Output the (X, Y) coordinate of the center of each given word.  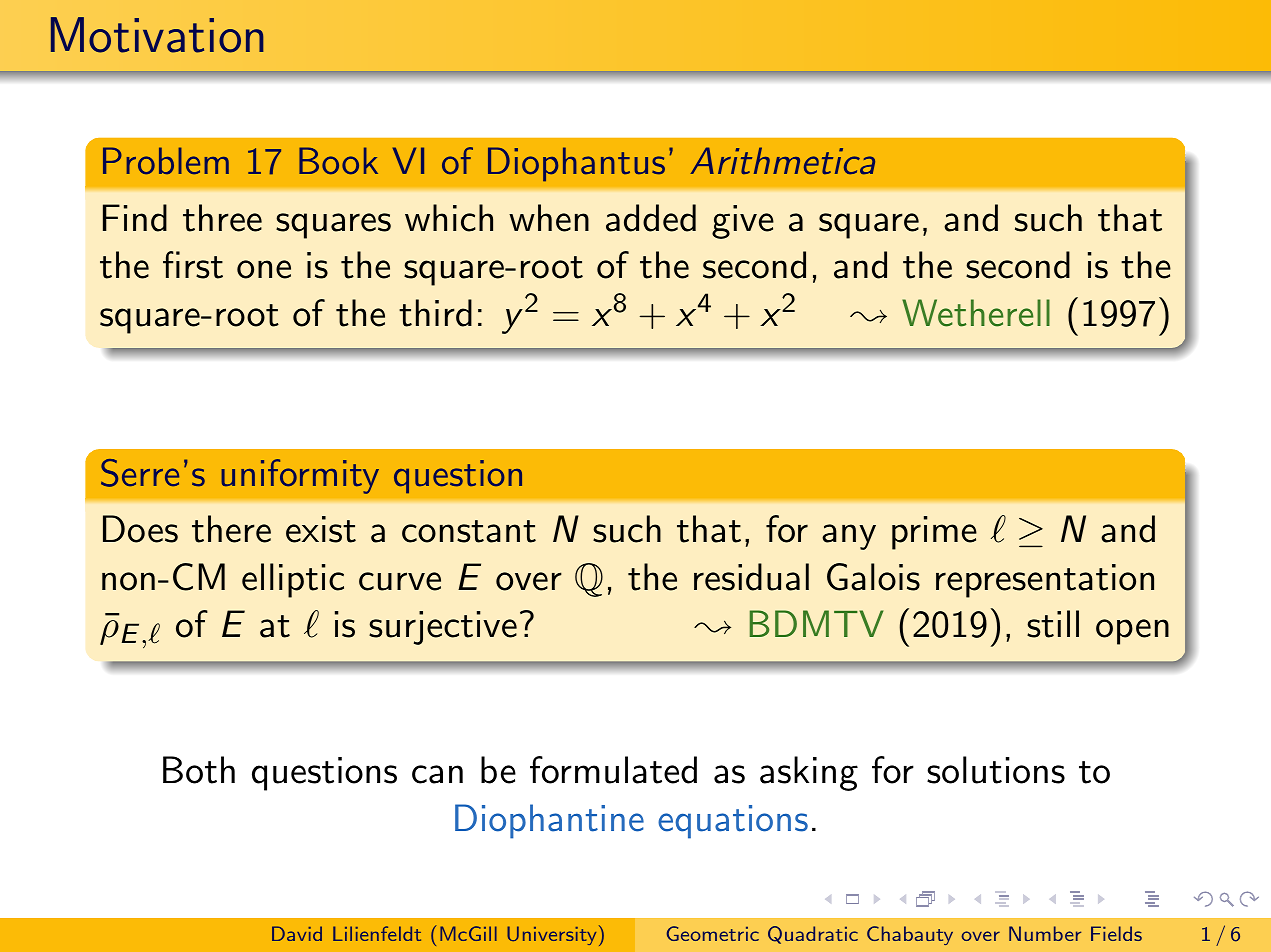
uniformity (300, 476)
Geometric (713, 933)
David (297, 933)
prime (934, 533)
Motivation (157, 35)
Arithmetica (783, 161)
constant (469, 531)
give (743, 222)
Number (1045, 933)
